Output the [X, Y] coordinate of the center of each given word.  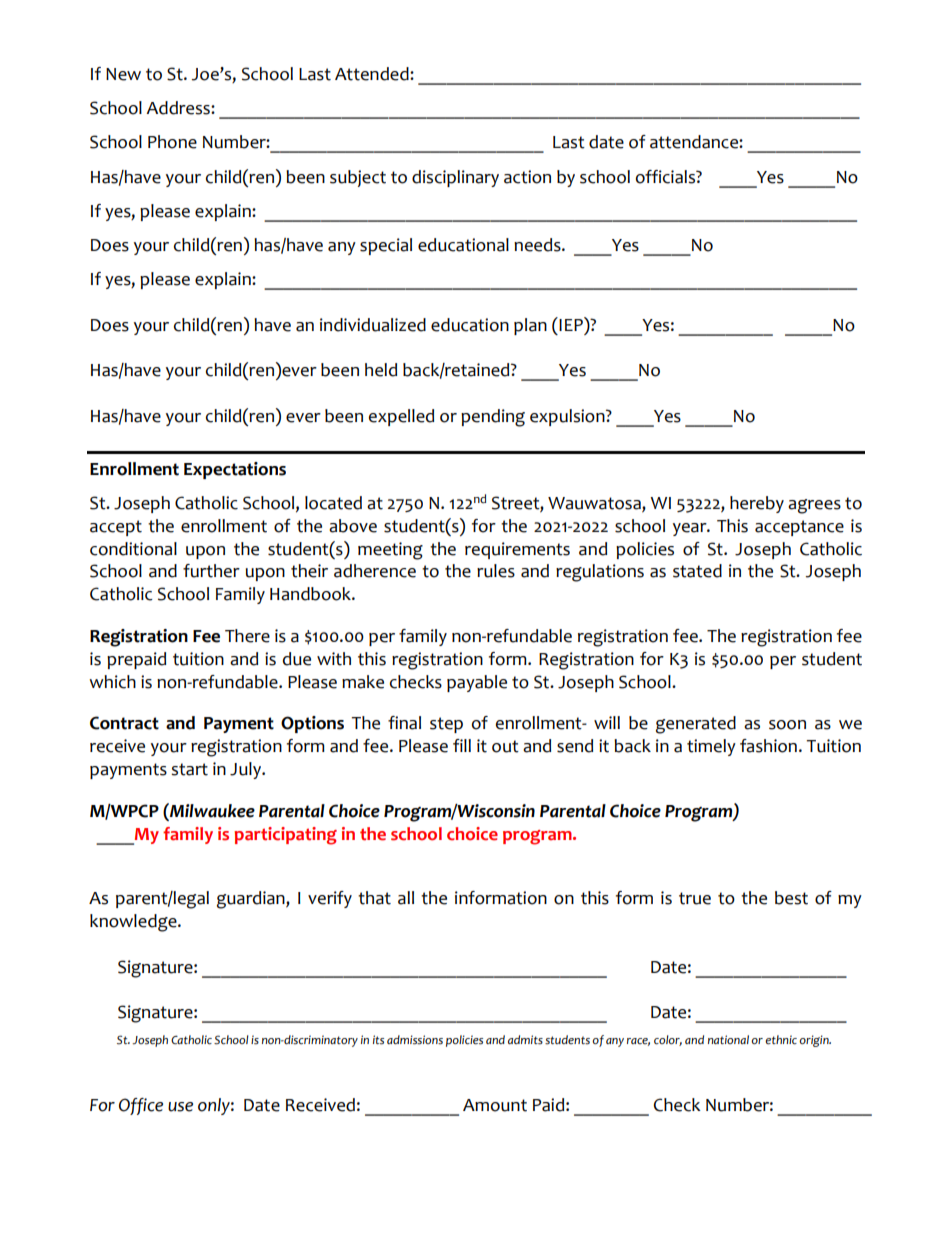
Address [179, 108]
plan [530, 326]
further [211, 571]
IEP [572, 324]
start [189, 769]
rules [496, 571]
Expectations [235, 470]
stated [697, 571]
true [695, 898]
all [406, 898]
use [180, 1107]
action [527, 177]
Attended [373, 74]
